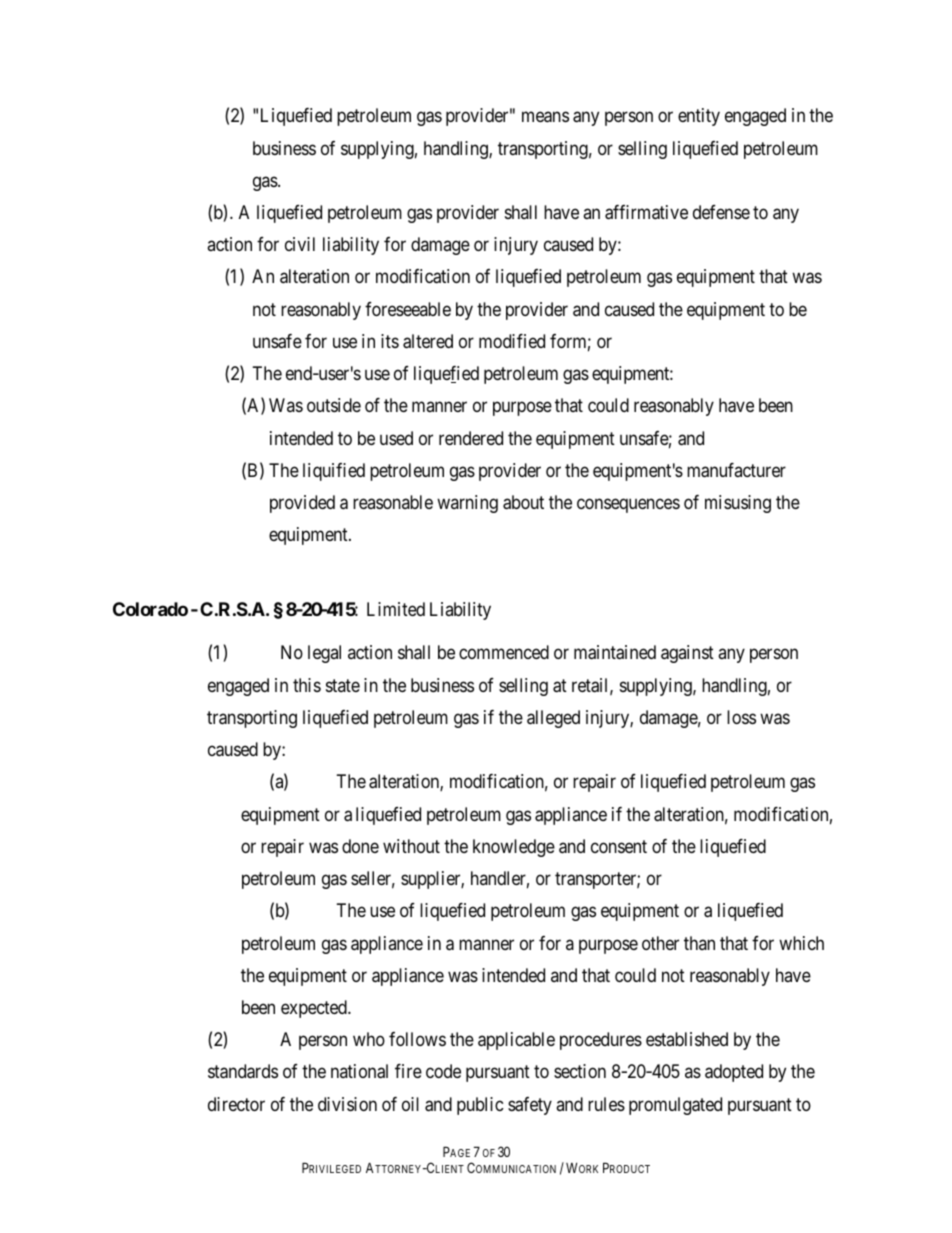  Describe the element at coordinates (514, 848) in the screenshot. I see `knowledge` at that location.
